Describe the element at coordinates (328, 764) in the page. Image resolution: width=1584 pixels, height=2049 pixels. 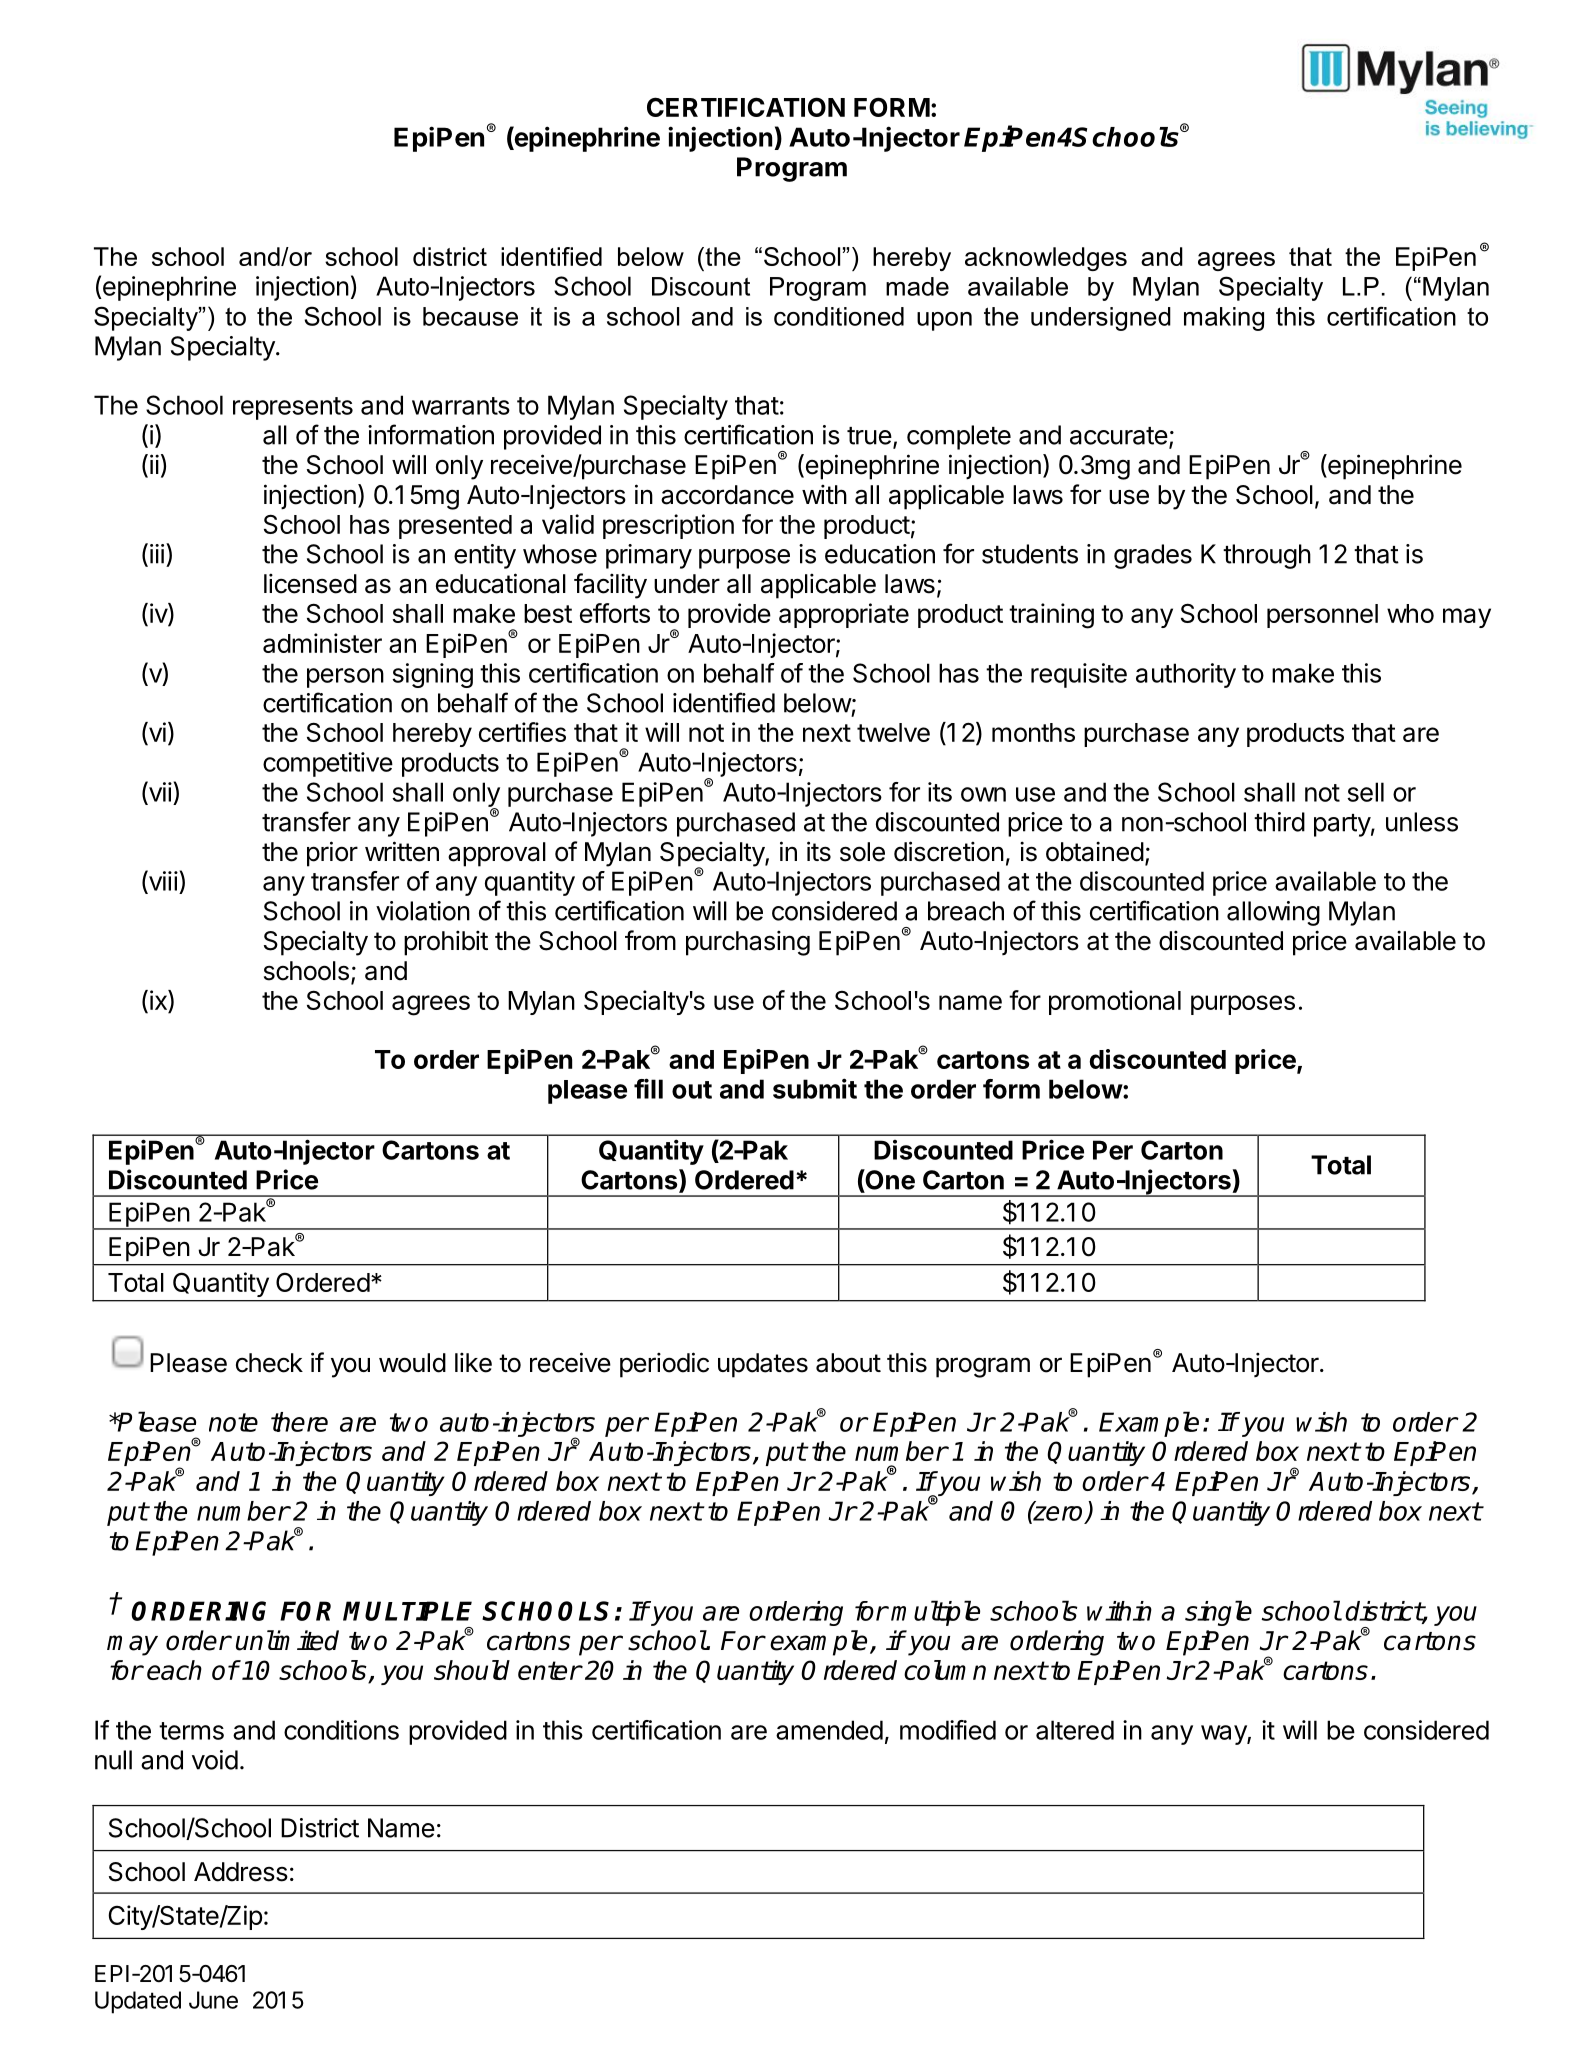
I see `competitive` at that location.
